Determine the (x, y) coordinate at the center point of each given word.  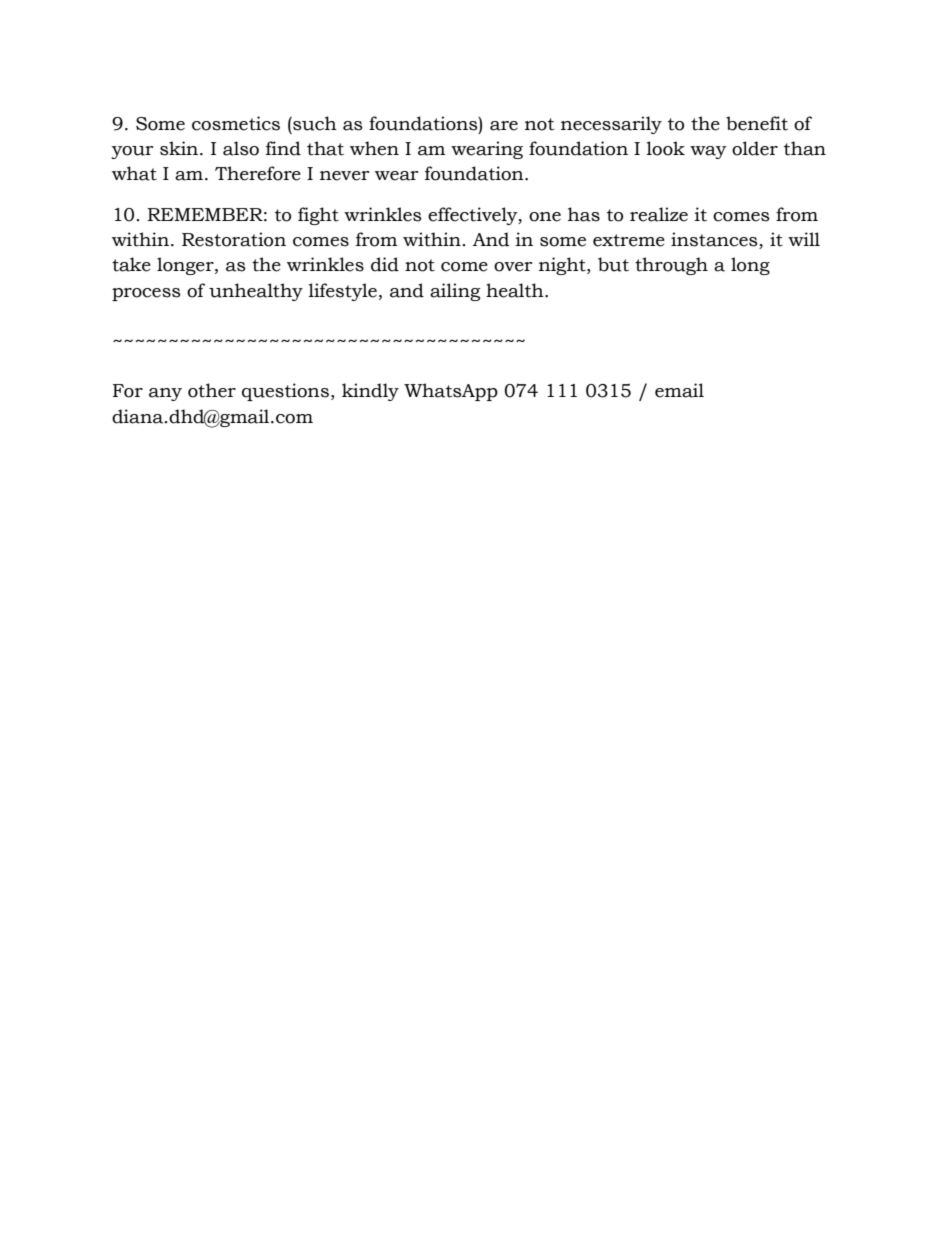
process (146, 294)
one (545, 217)
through (671, 266)
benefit (757, 123)
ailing (455, 292)
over (513, 267)
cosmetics (236, 123)
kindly (370, 392)
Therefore (258, 173)
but (613, 264)
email (679, 390)
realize (659, 214)
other (212, 390)
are (504, 126)
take (131, 264)
